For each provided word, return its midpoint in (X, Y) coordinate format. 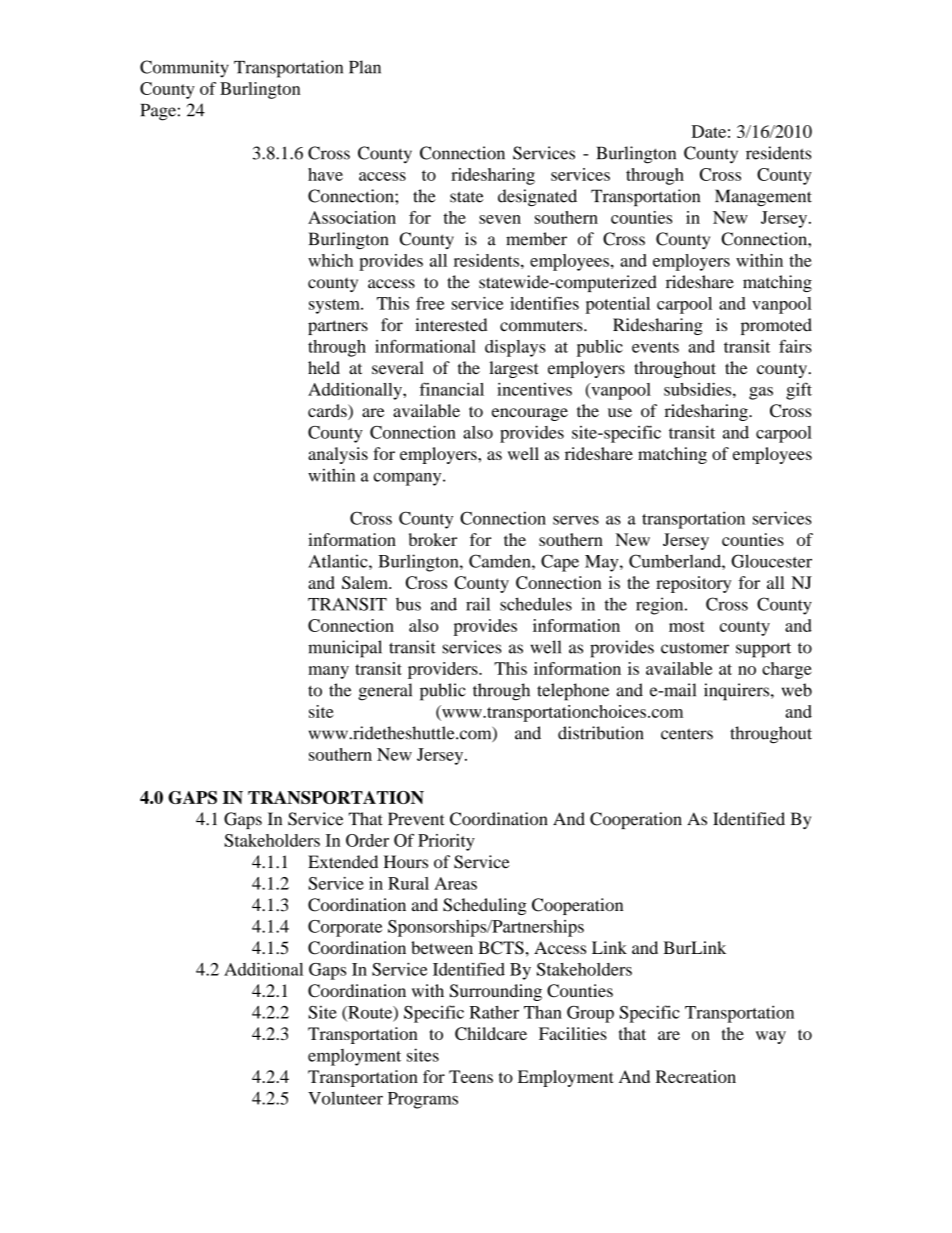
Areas (455, 883)
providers (444, 670)
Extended (343, 862)
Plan (365, 67)
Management (763, 198)
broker (433, 539)
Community (184, 69)
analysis (338, 455)
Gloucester (771, 561)
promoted (776, 326)
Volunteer (345, 1098)
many (328, 672)
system (335, 306)
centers (687, 734)
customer (695, 648)
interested (451, 325)
